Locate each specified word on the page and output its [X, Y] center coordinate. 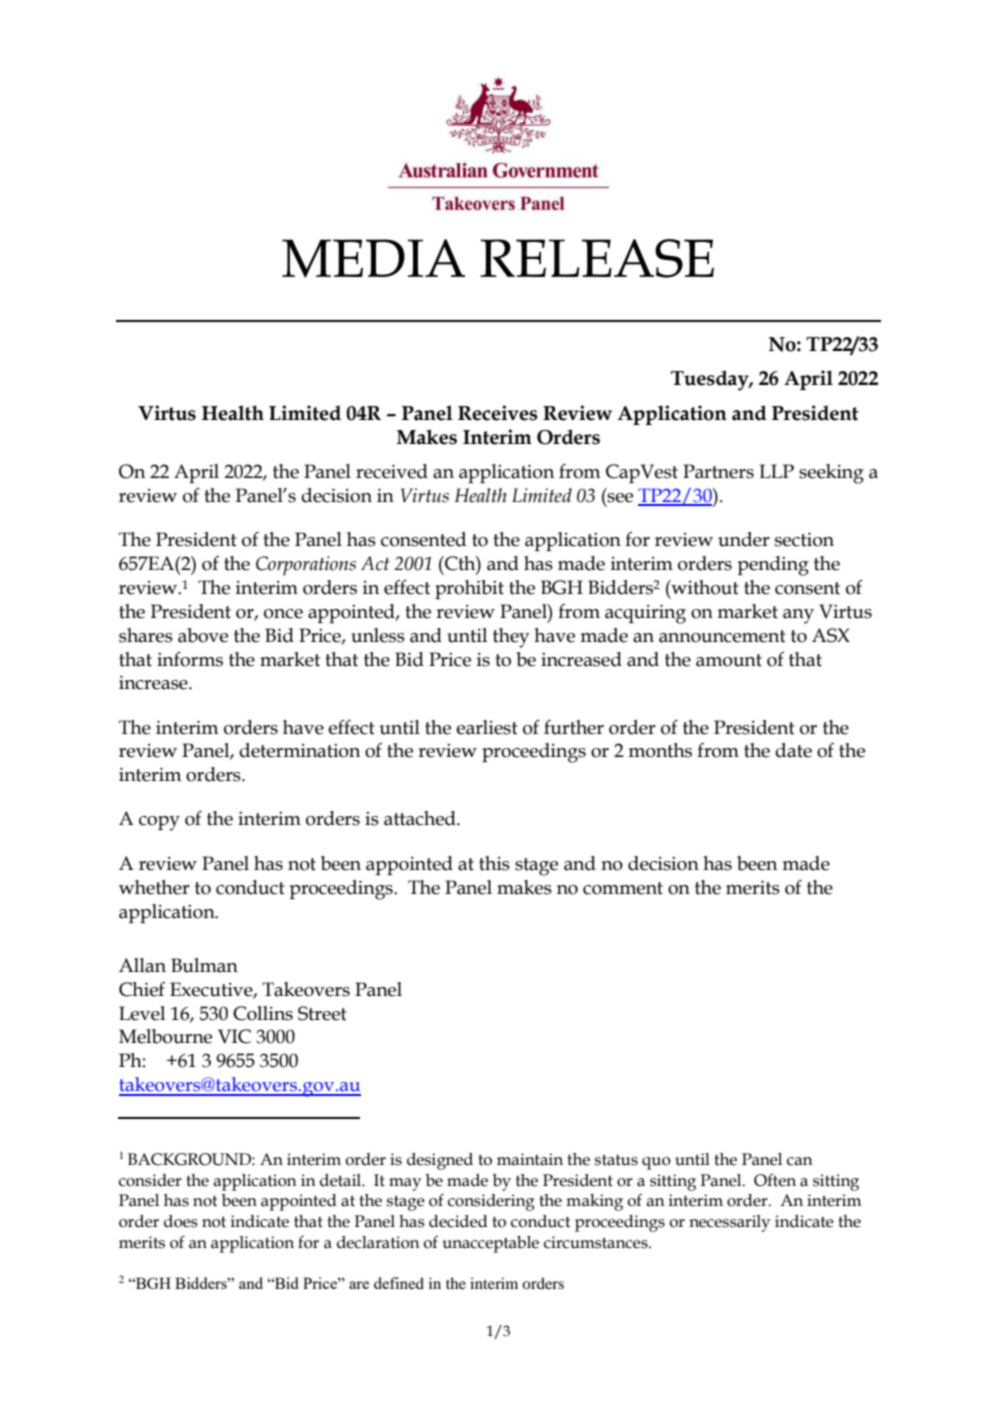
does [181, 1221]
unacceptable [490, 1244]
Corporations [306, 566]
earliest [487, 727]
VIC [234, 1036]
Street [322, 1013]
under [744, 539]
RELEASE [597, 258]
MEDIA [373, 258]
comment [623, 888]
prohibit [469, 589]
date [793, 750]
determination [299, 750]
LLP [776, 471]
